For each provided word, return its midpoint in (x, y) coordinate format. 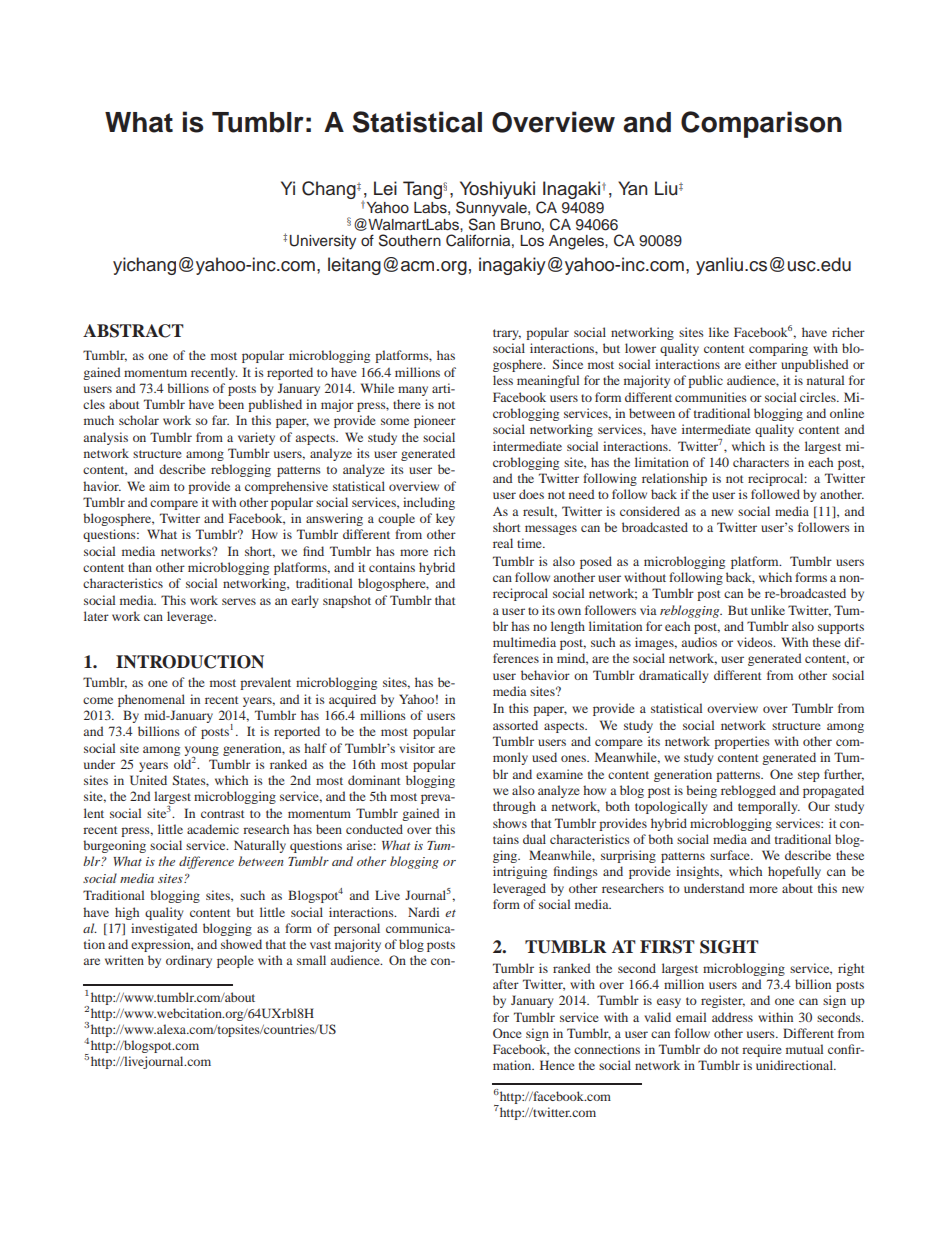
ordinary (189, 961)
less (503, 380)
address (732, 1017)
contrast (223, 814)
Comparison (761, 124)
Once (507, 1033)
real (503, 543)
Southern (410, 240)
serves (239, 601)
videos (756, 642)
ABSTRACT (133, 331)
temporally (769, 807)
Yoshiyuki (497, 191)
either (761, 364)
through (514, 807)
